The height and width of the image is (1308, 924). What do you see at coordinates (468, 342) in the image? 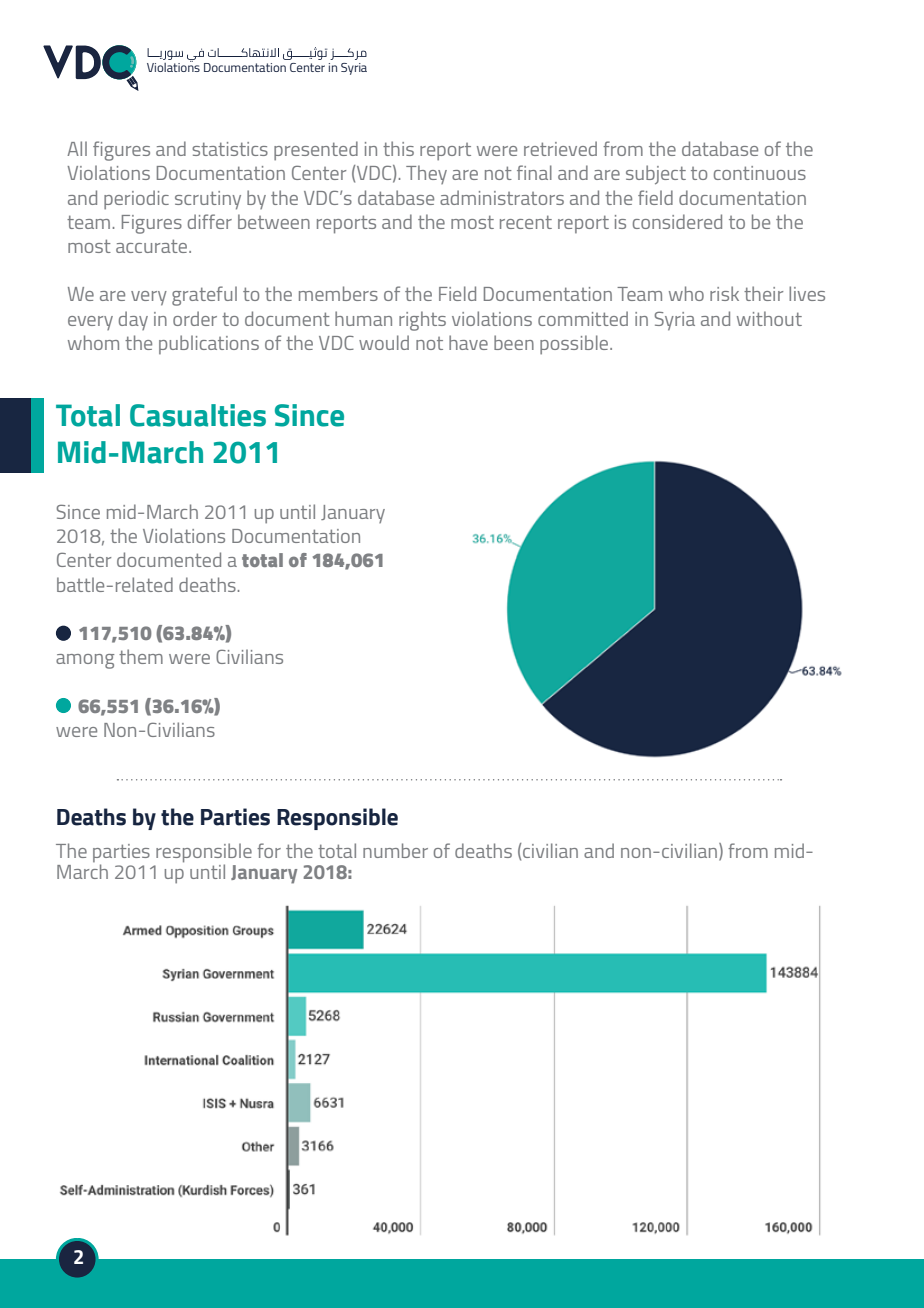
I see `have` at bounding box center [468, 342].
